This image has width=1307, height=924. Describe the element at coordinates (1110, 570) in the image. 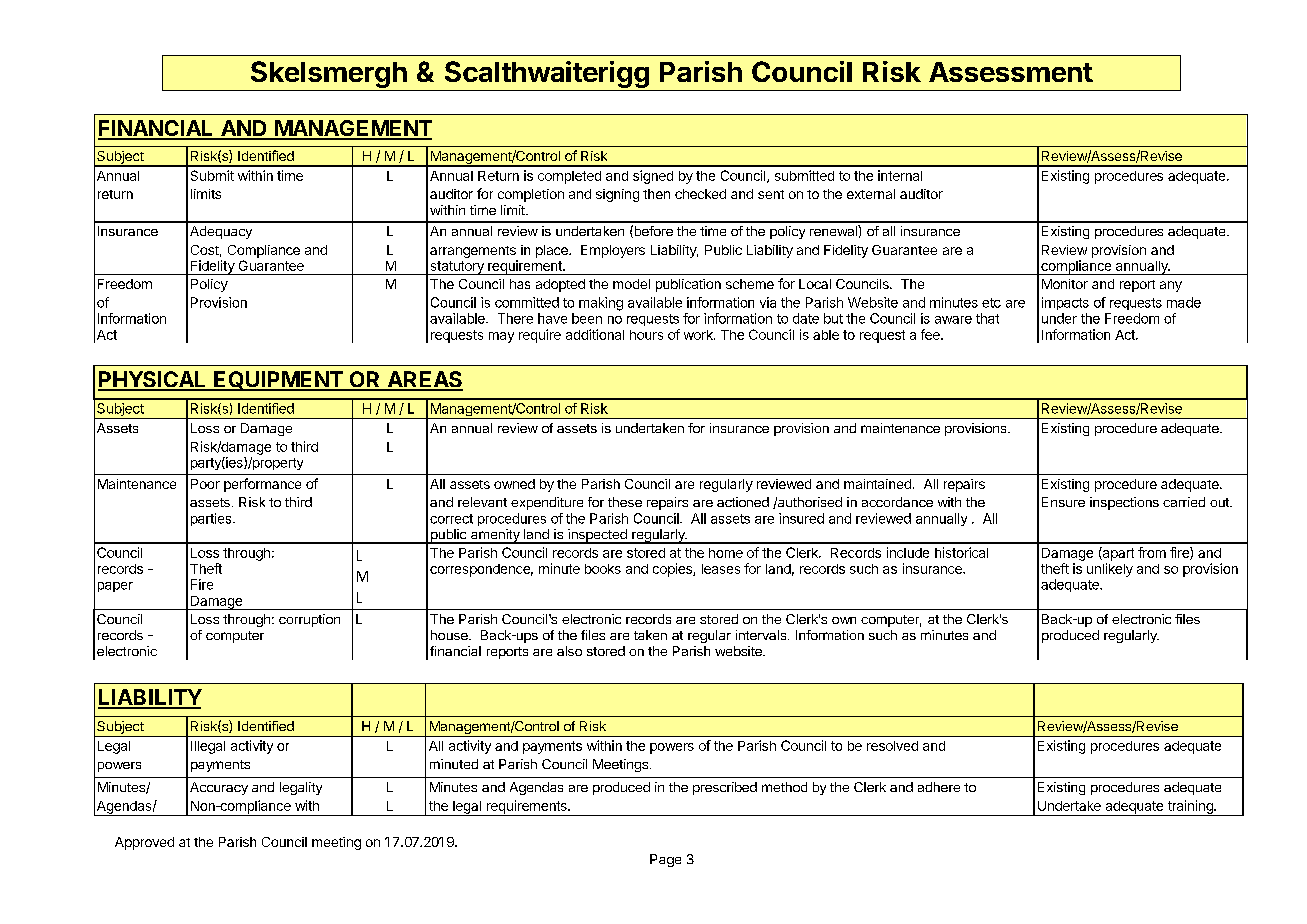

I see `unlikely` at that location.
